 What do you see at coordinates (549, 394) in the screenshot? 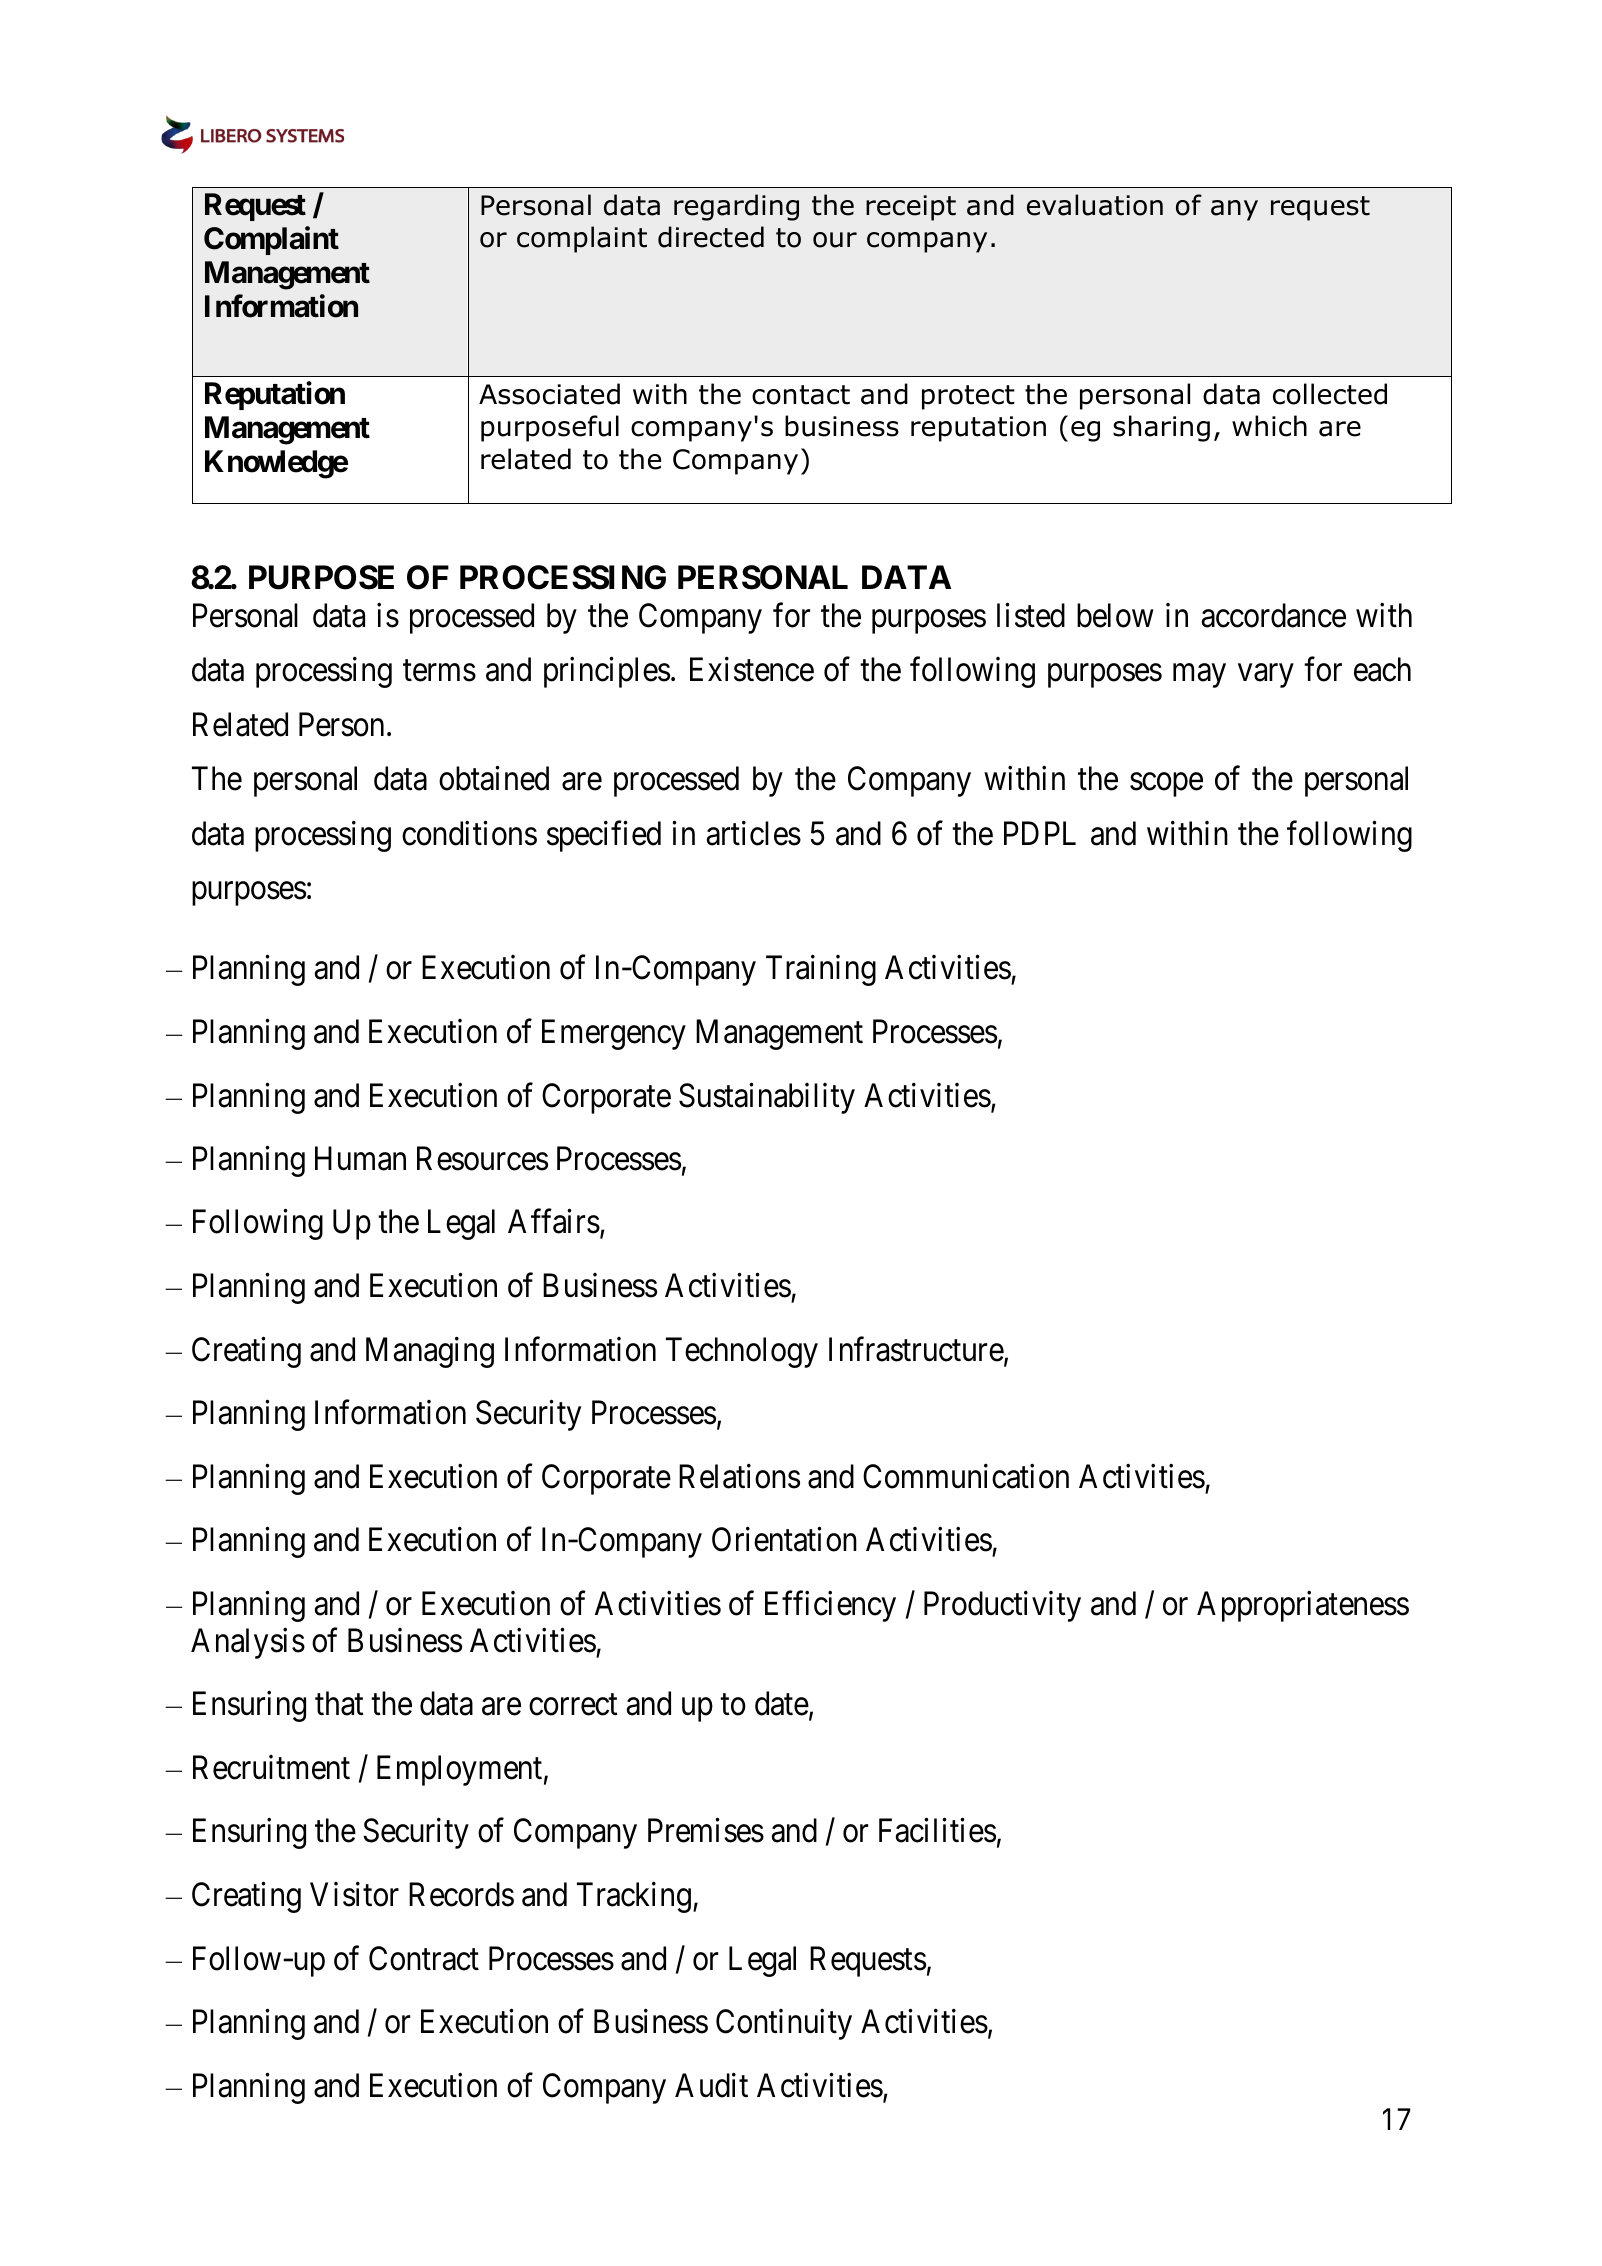
I see `Associated` at bounding box center [549, 394].
